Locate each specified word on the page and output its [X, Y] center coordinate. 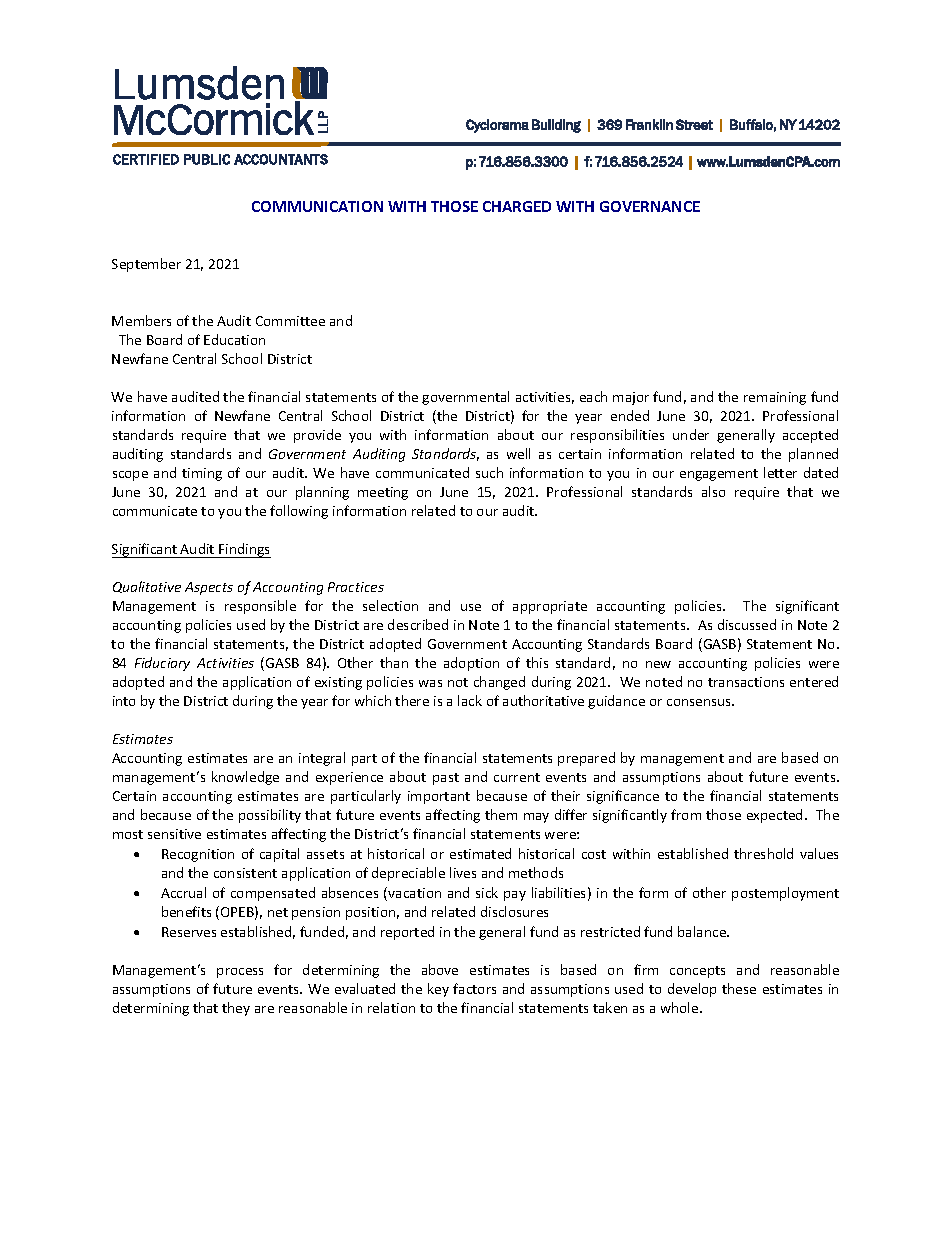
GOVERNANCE [650, 206]
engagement [719, 475]
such [489, 472]
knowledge [245, 778]
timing [202, 474]
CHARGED [517, 206]
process [240, 973]
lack [470, 700]
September [146, 265]
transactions [746, 682]
